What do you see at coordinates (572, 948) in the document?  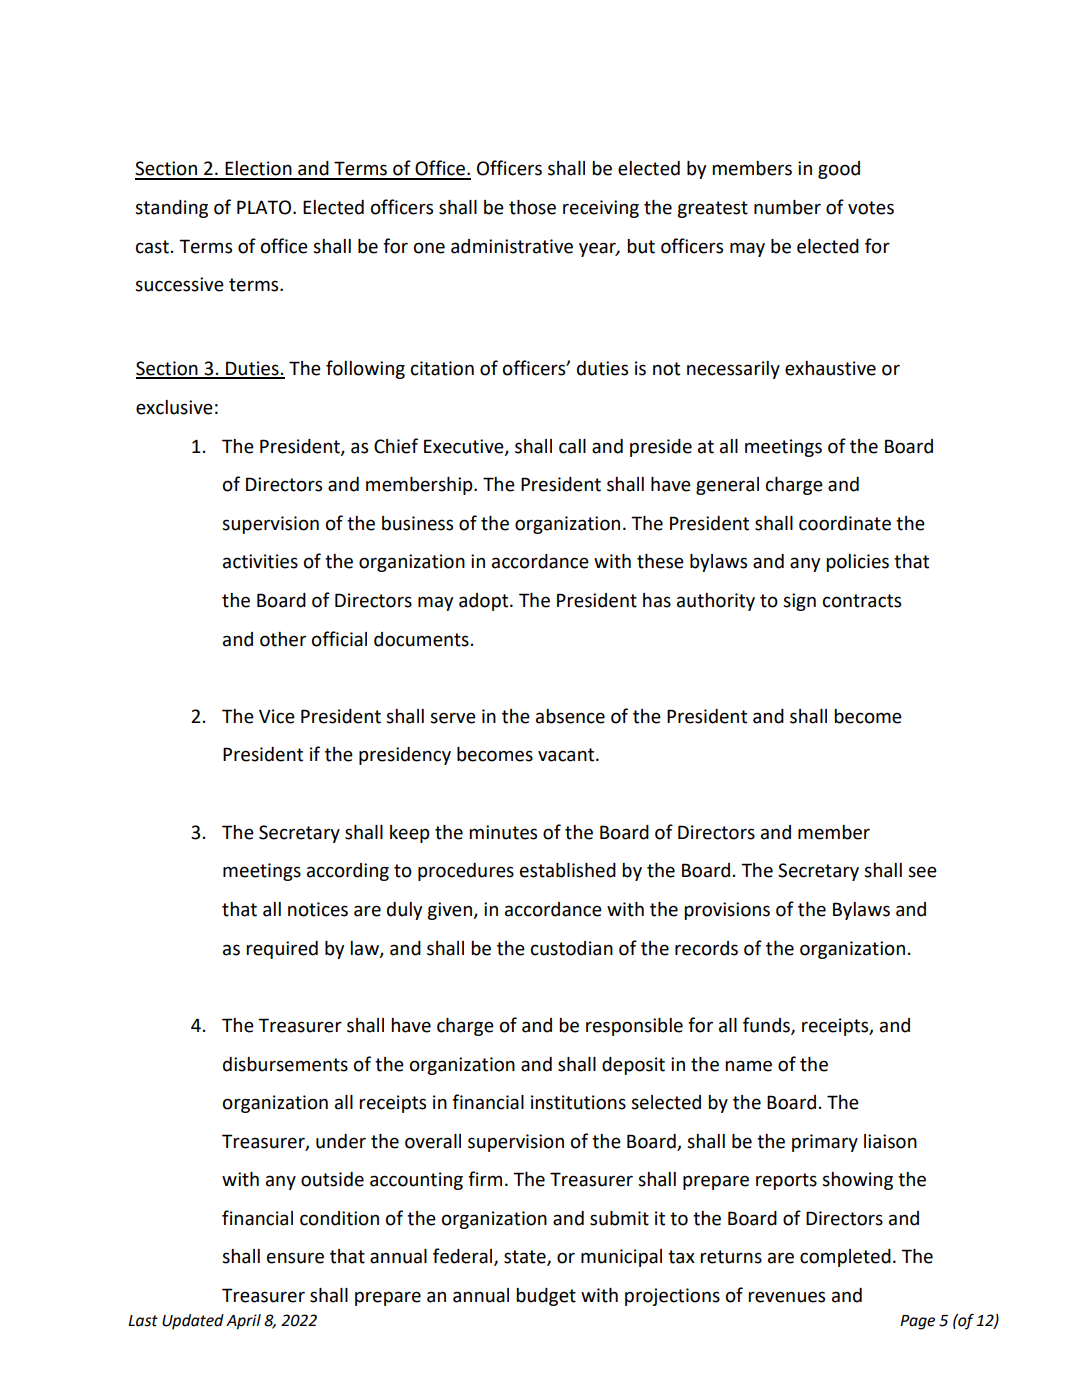 I see `custodian` at bounding box center [572, 948].
